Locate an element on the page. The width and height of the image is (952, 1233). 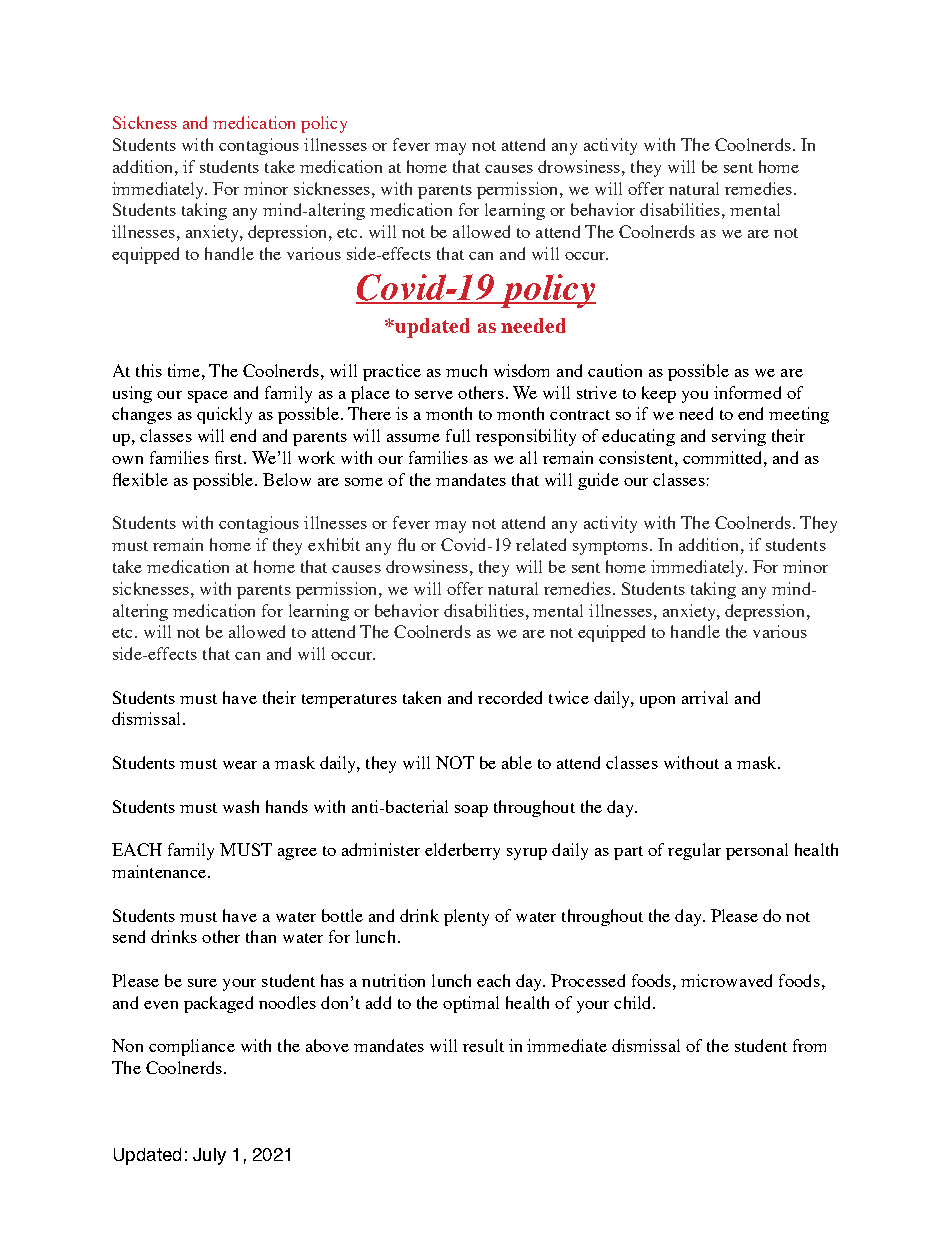
July is located at coordinates (209, 1156).
